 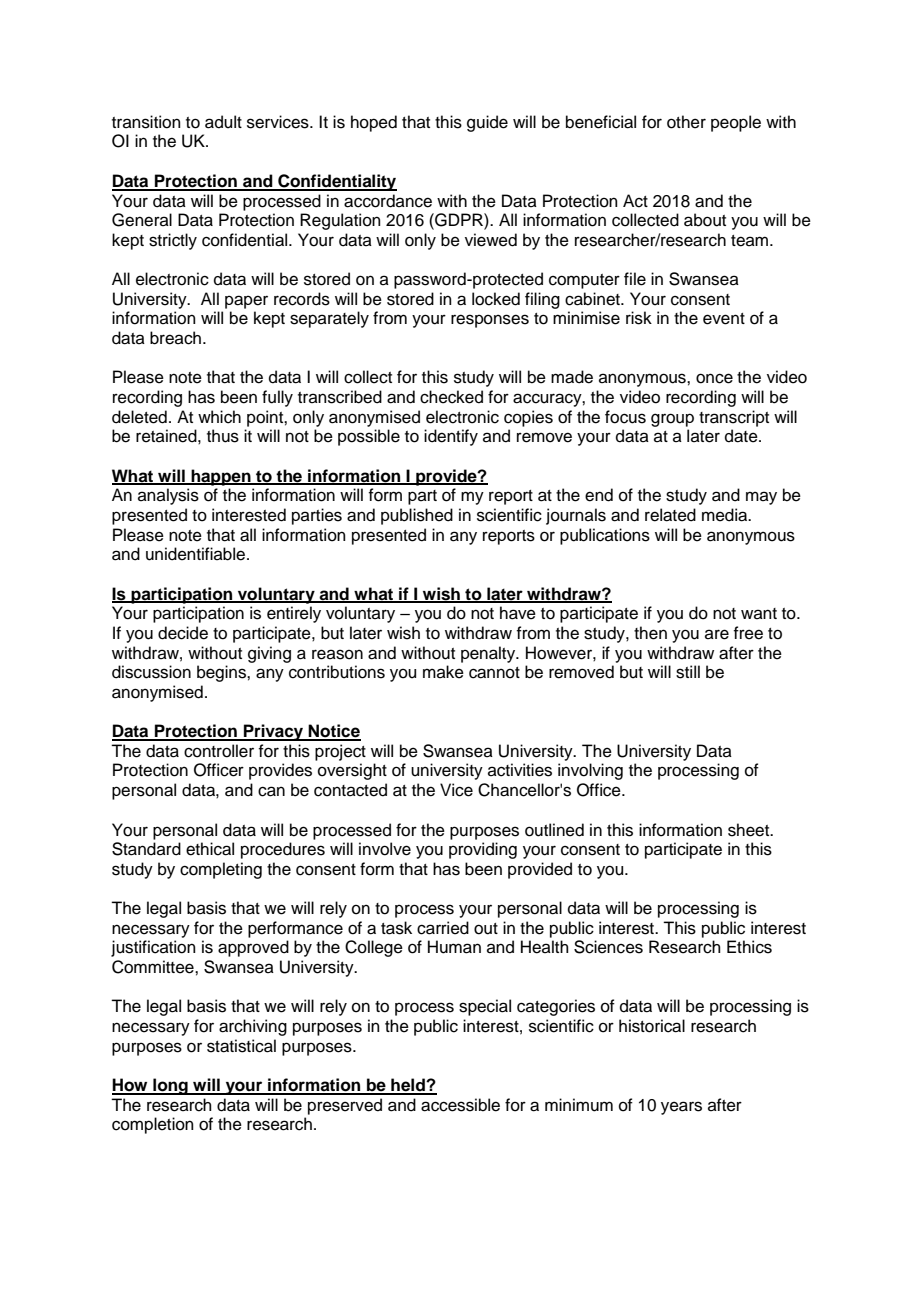 I want to click on adult, so click(x=223, y=122).
